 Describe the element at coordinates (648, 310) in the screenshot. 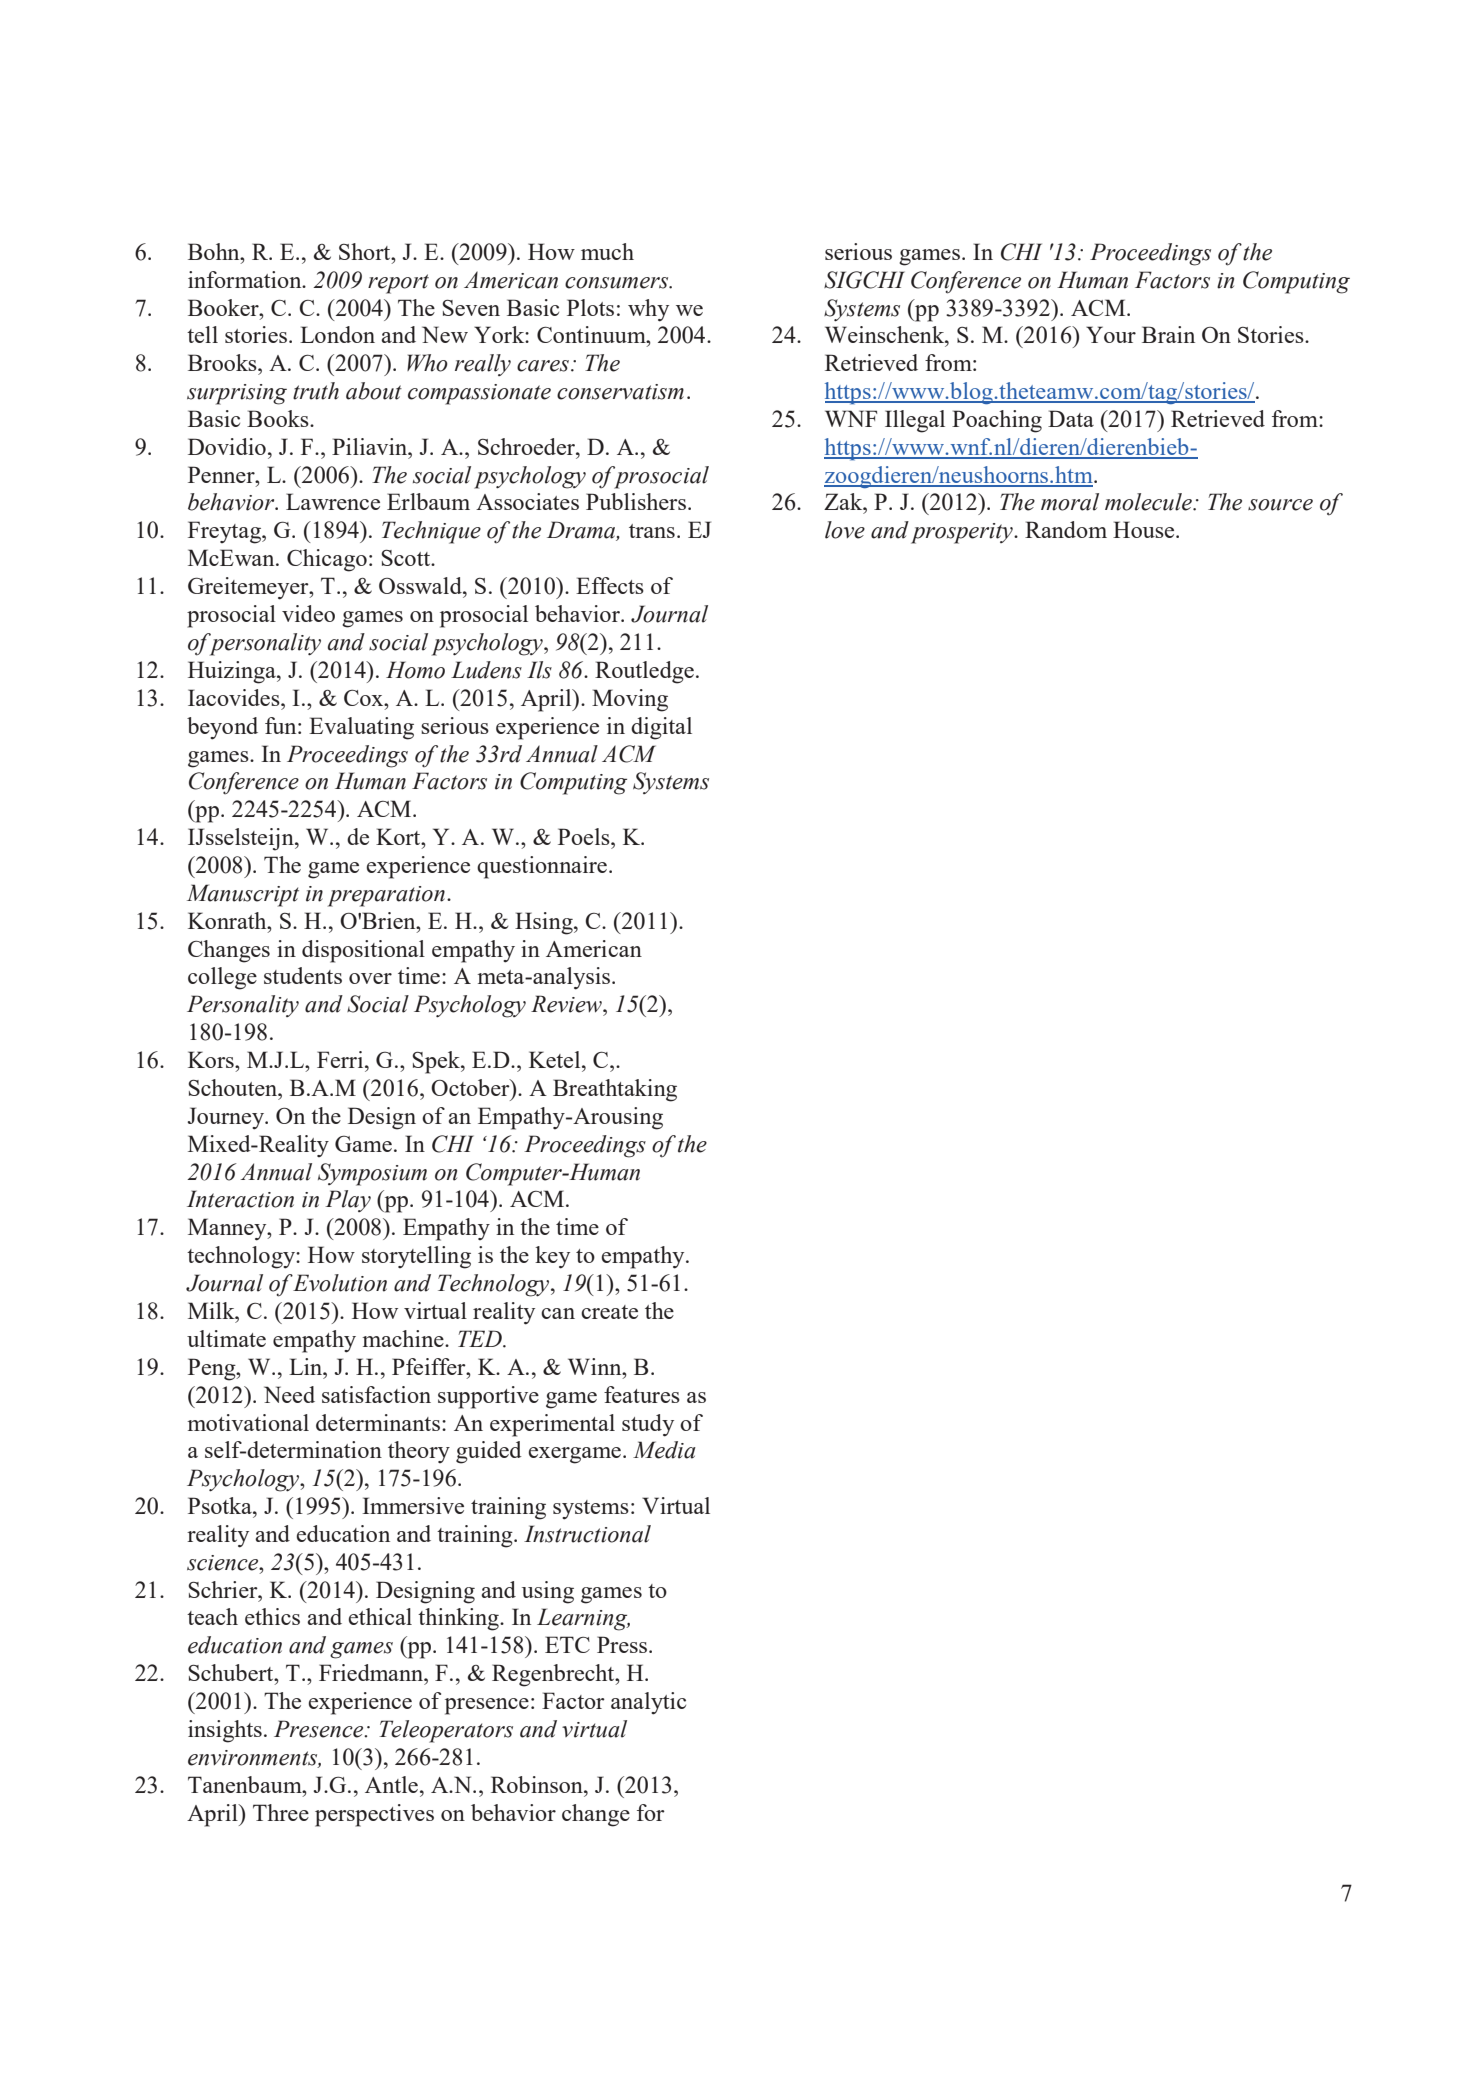

I see `why` at that location.
